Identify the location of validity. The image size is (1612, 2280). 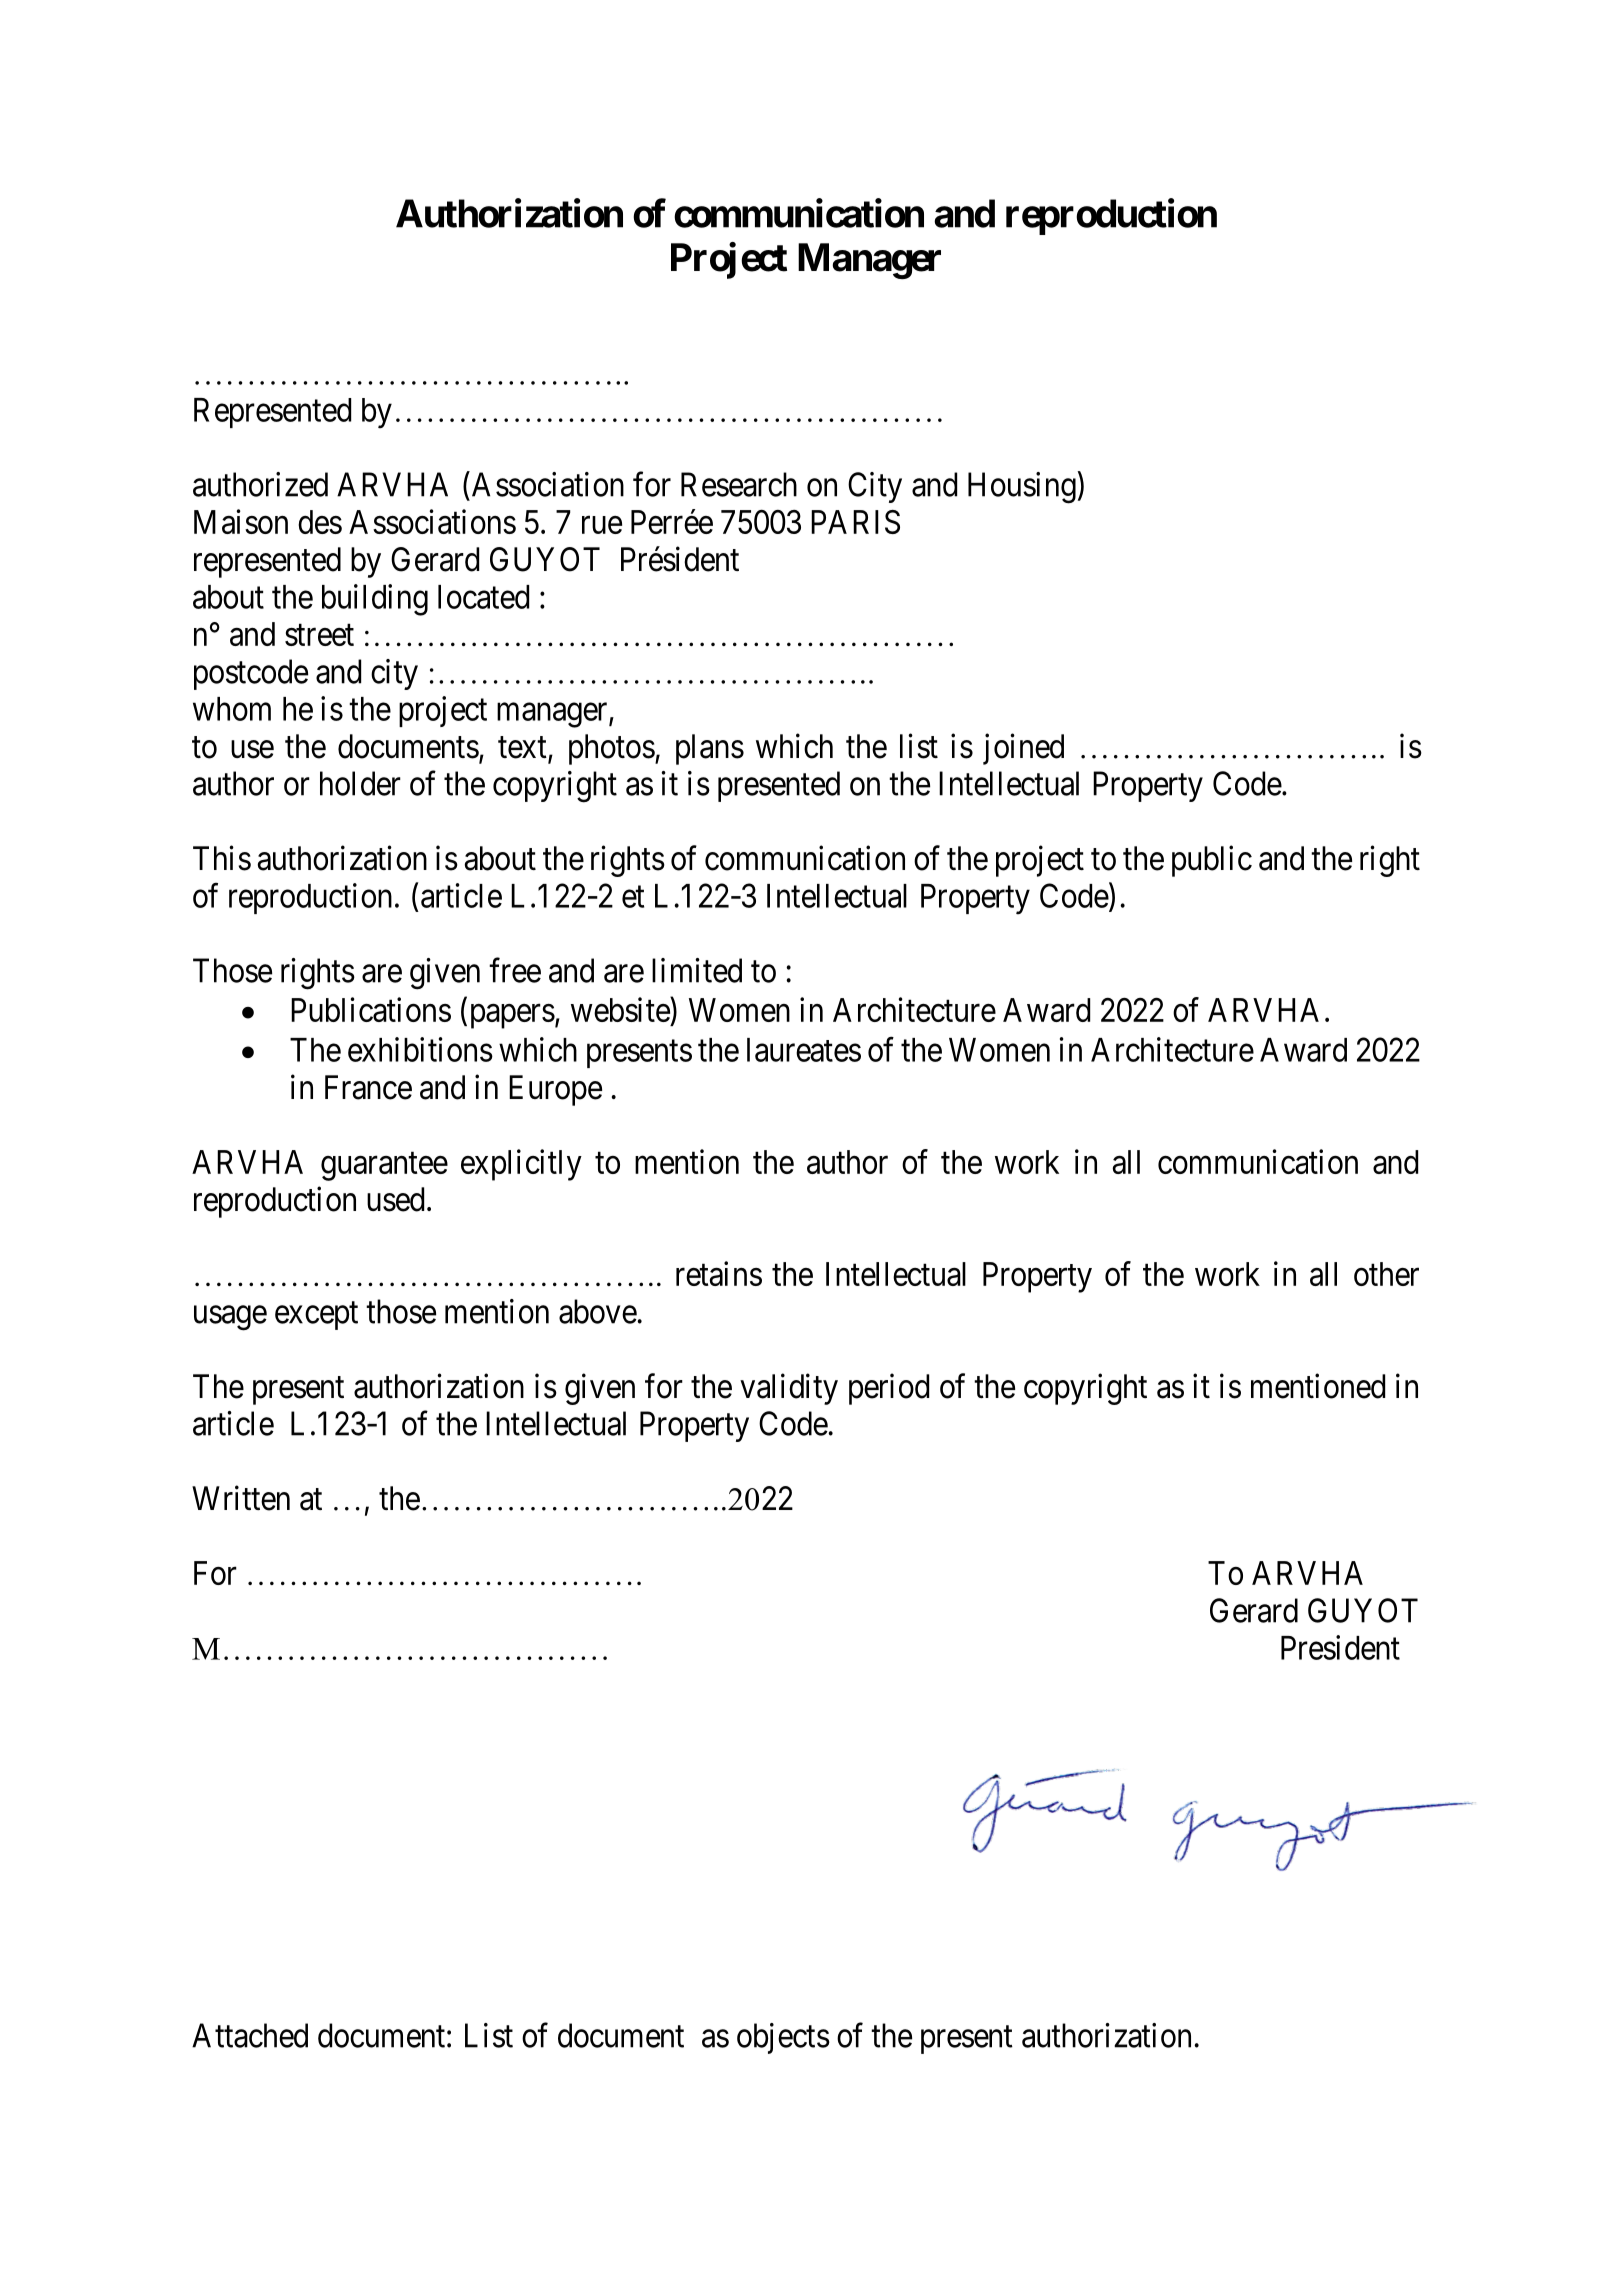
(789, 1389).
